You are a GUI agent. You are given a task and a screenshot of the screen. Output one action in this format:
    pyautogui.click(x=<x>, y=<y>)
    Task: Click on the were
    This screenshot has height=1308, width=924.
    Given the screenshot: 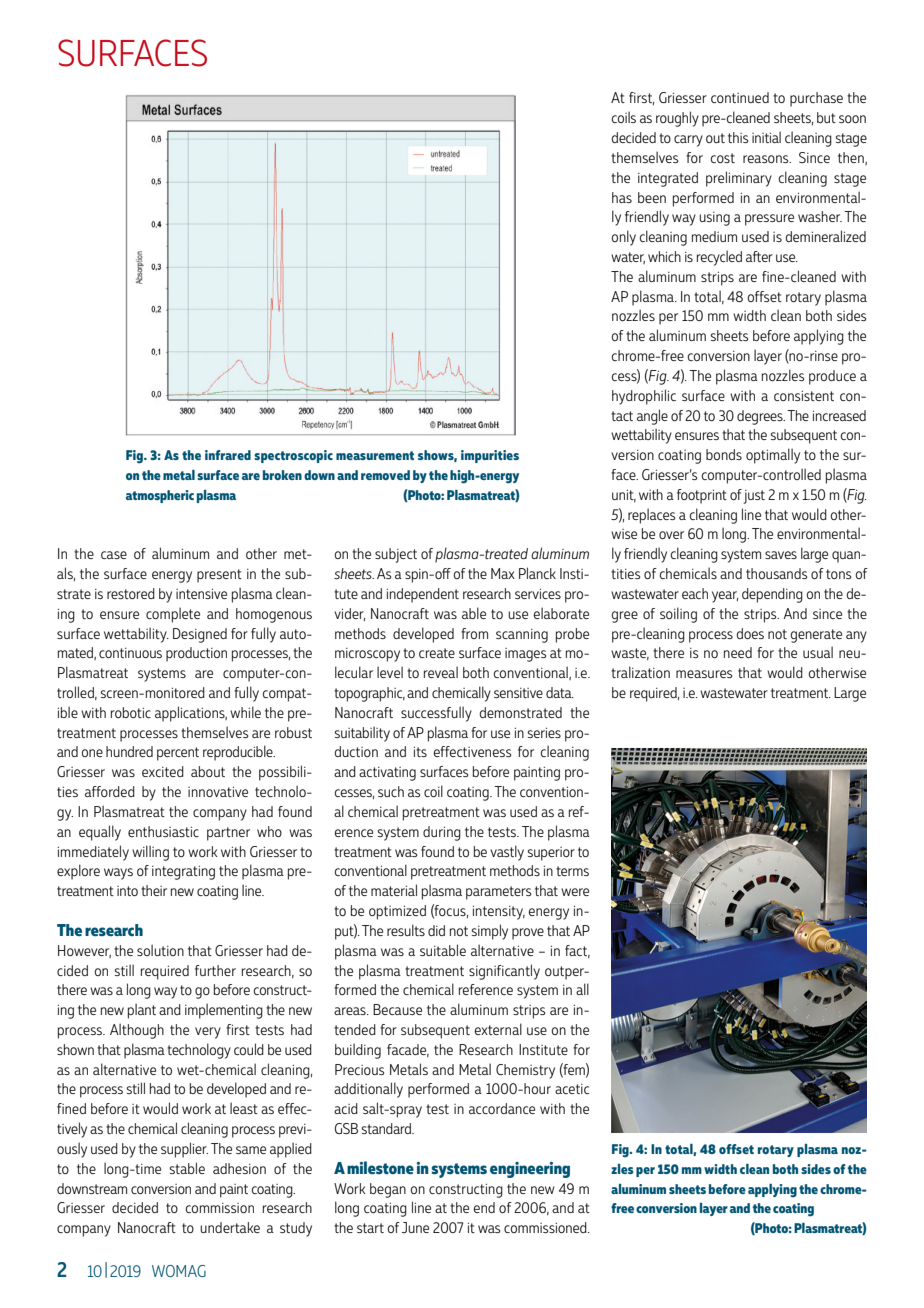 What is the action you would take?
    pyautogui.click(x=575, y=892)
